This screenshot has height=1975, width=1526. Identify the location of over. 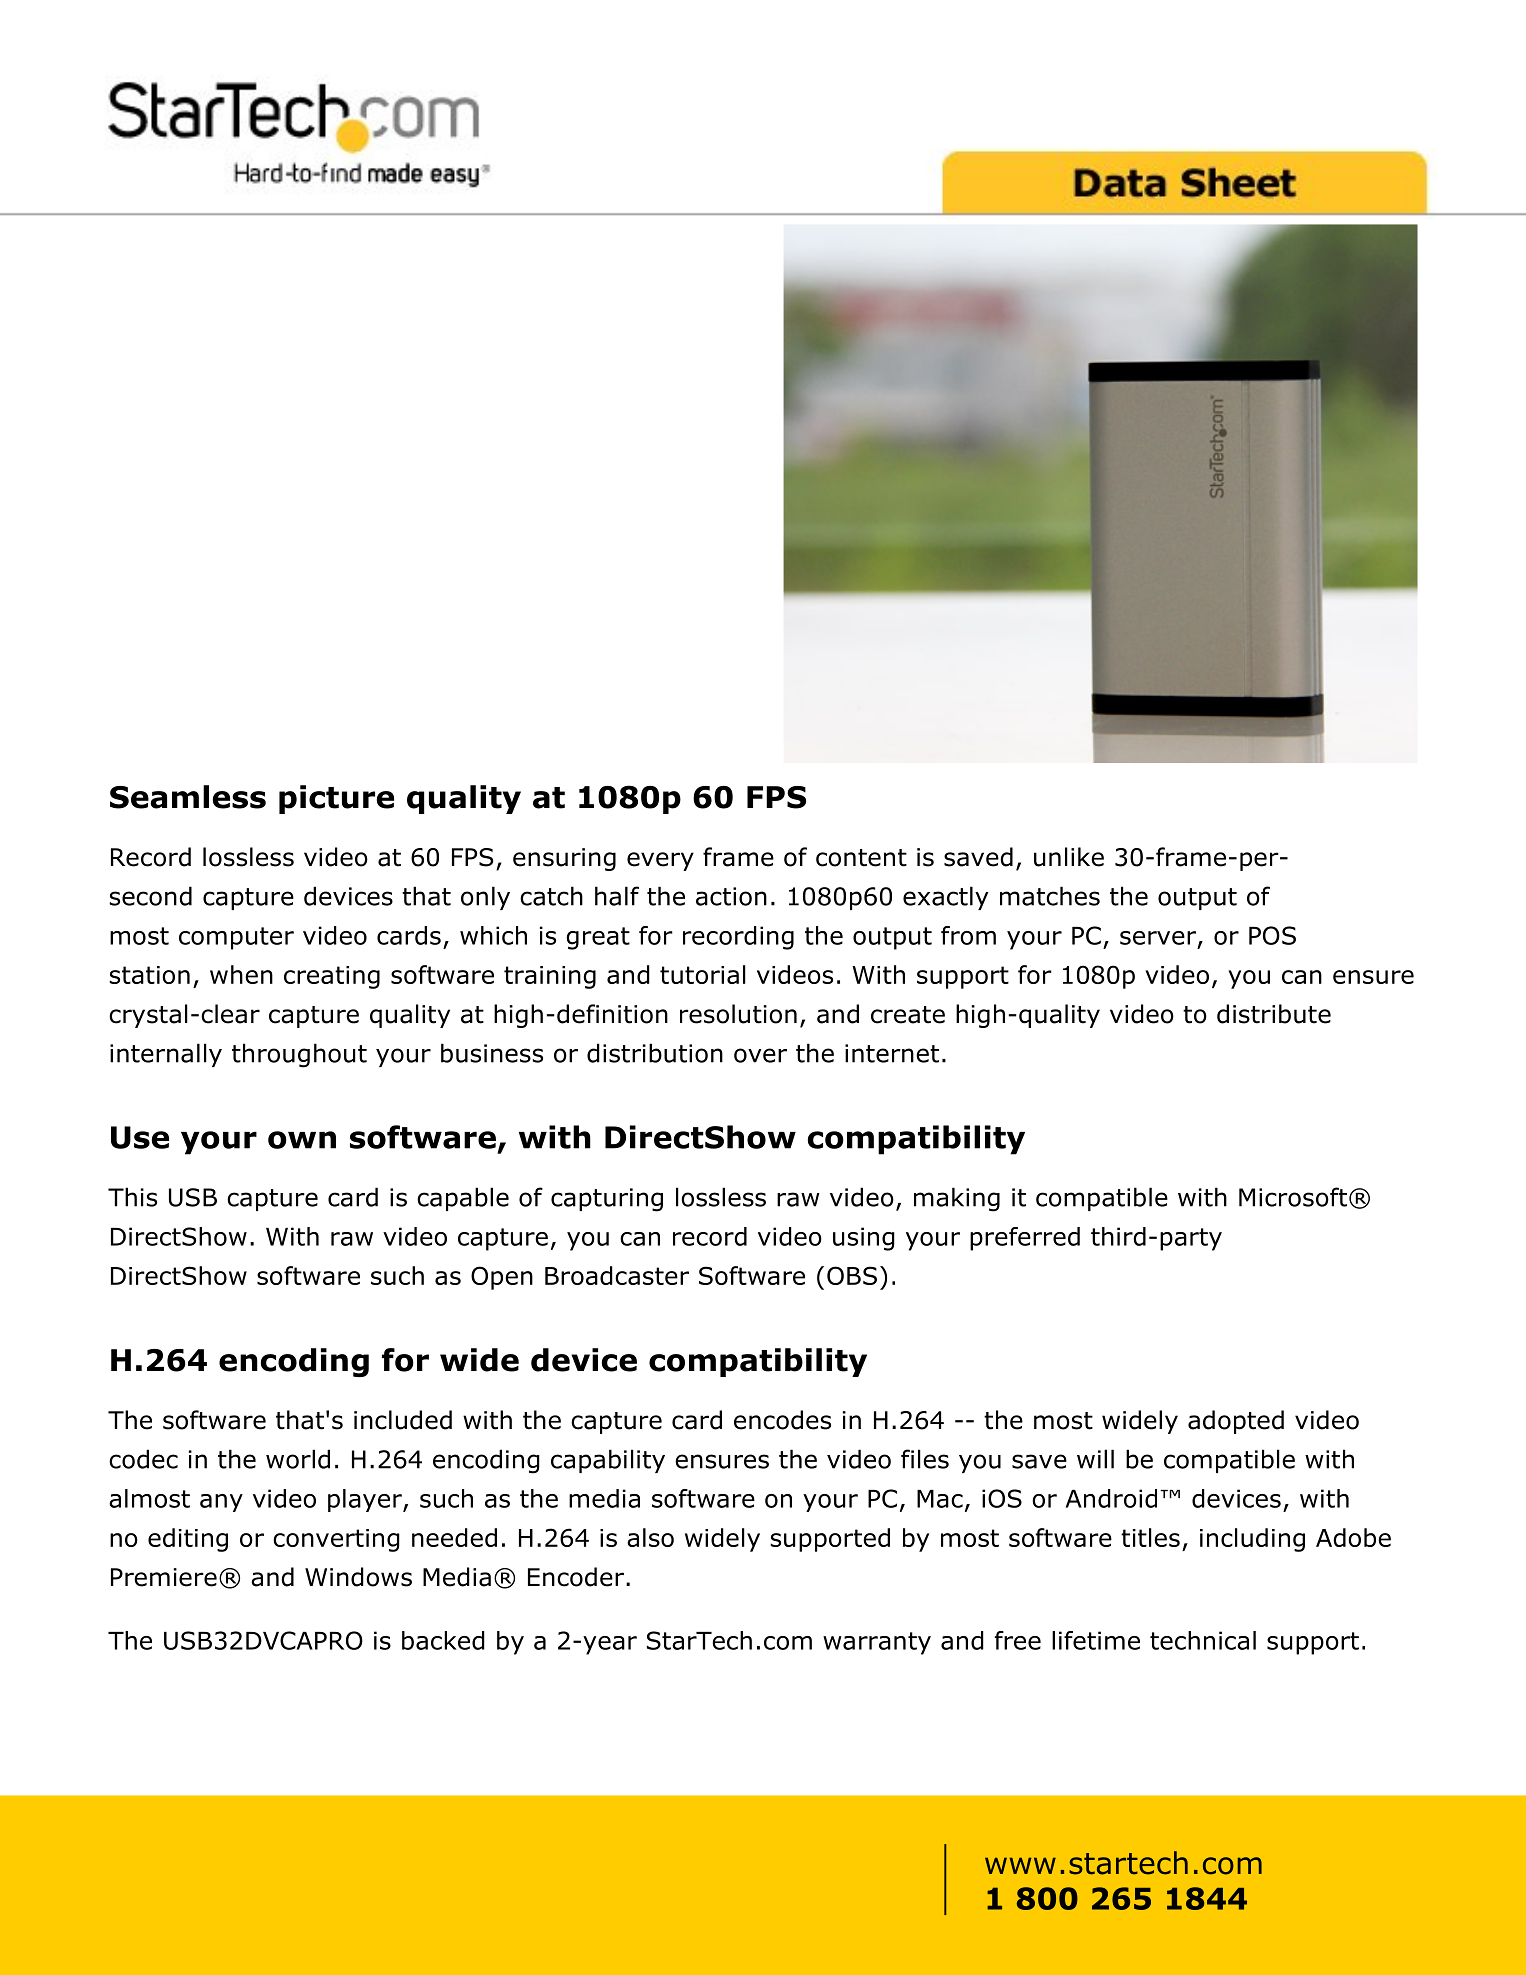
(760, 1055).
